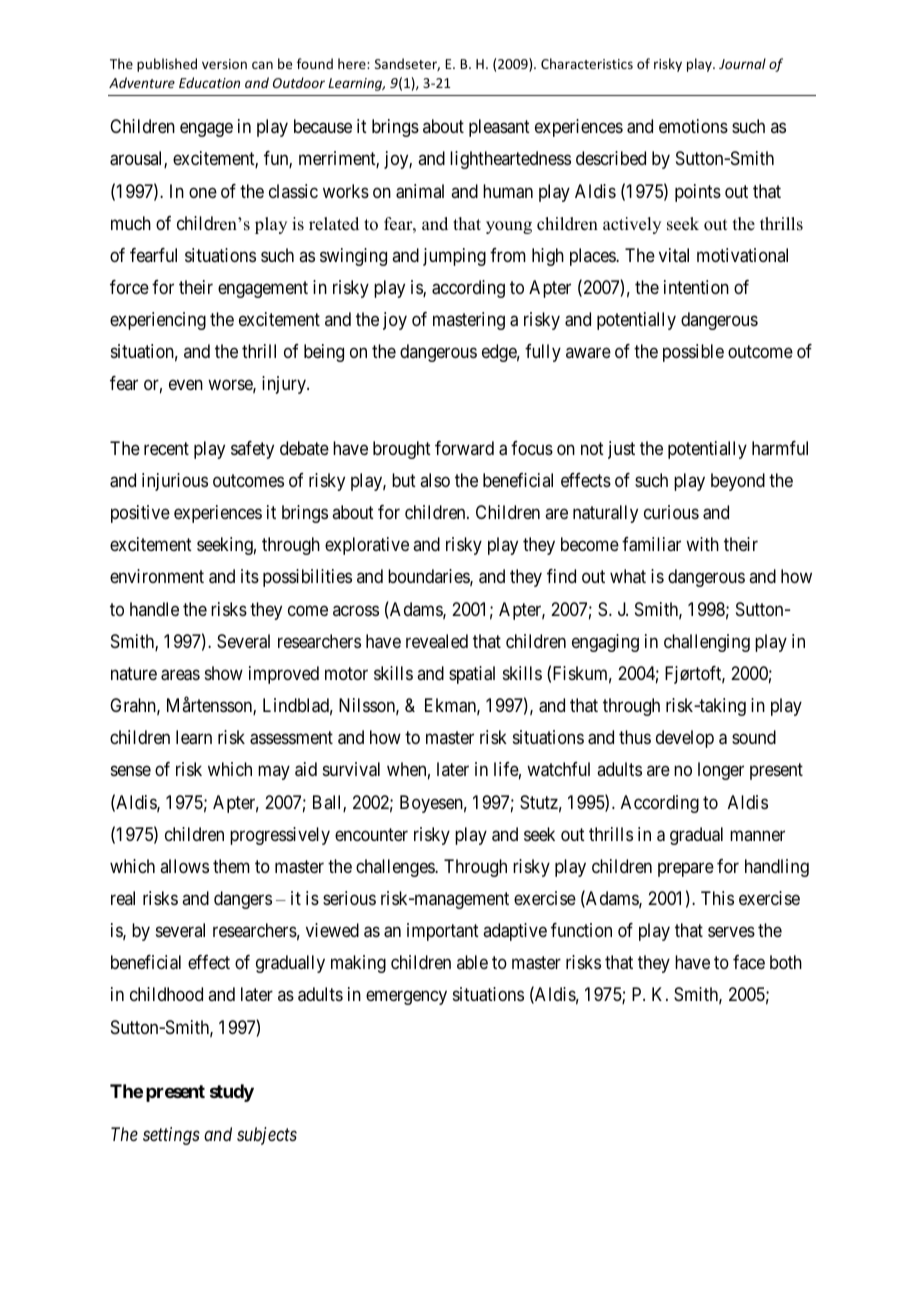 The width and height of the image is (924, 1308). I want to click on emotions, so click(693, 126).
